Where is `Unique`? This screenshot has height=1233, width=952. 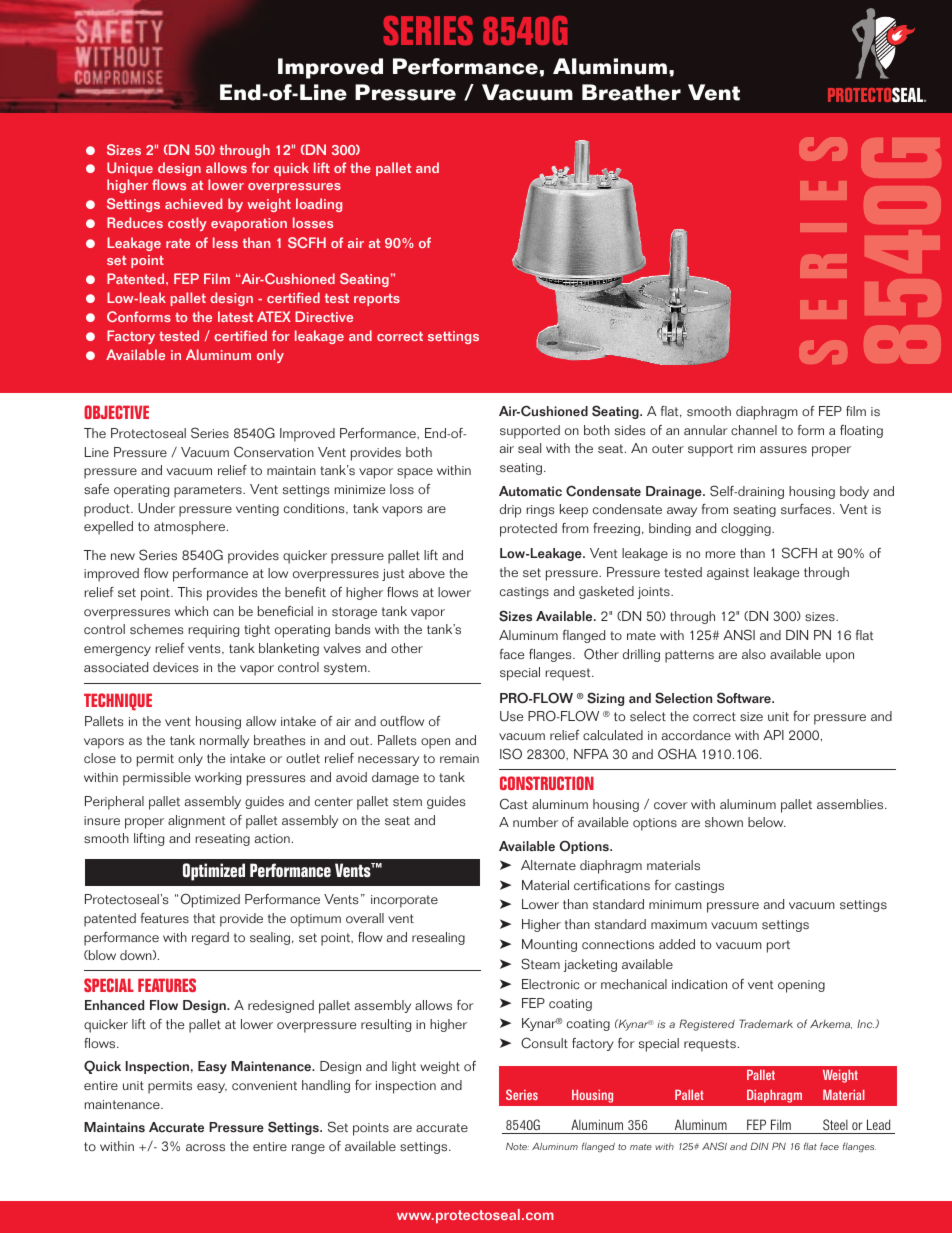 Unique is located at coordinates (130, 169).
